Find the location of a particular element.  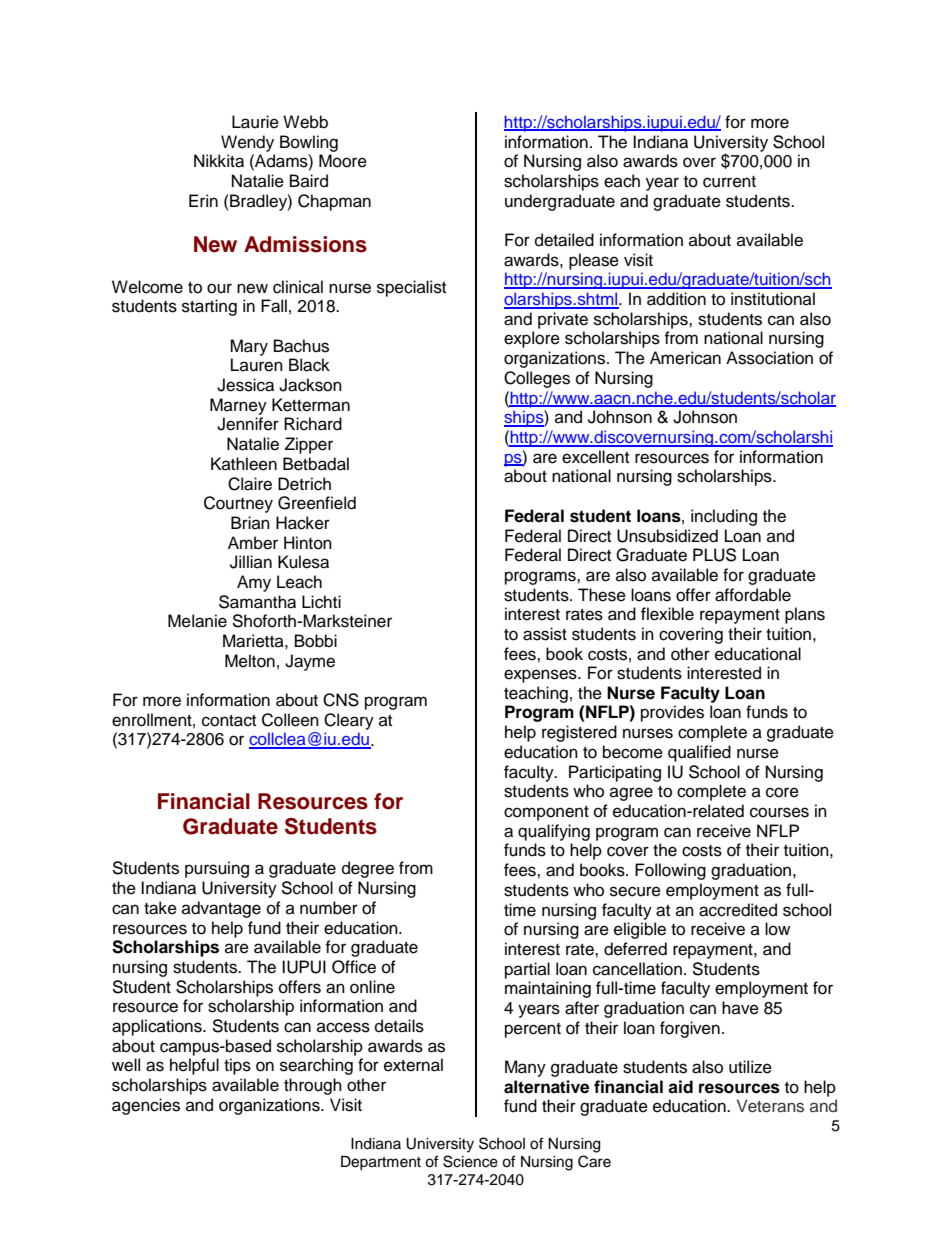

component is located at coordinates (546, 813).
